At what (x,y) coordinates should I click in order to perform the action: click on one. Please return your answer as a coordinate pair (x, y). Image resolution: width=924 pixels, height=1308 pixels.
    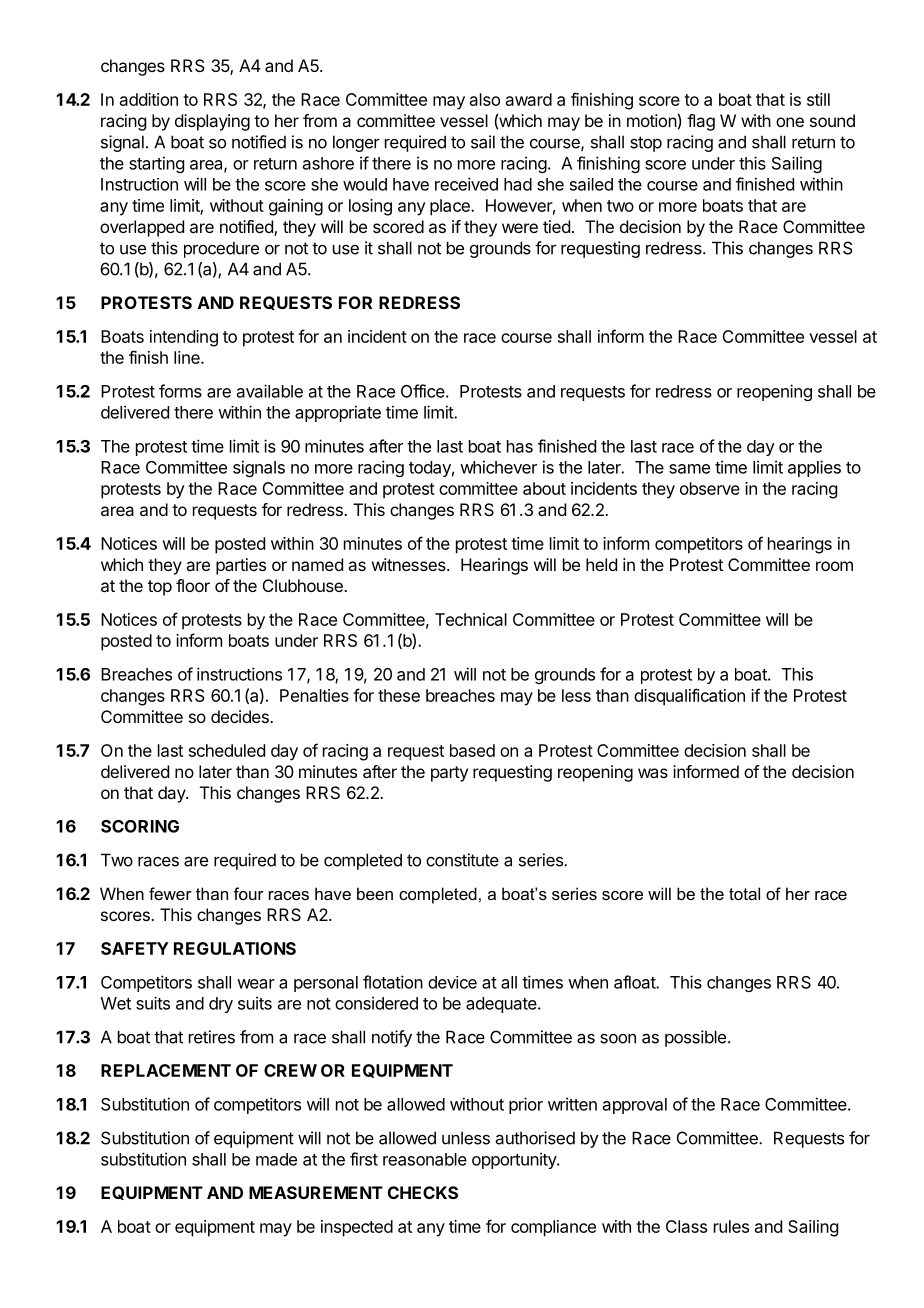
    Looking at the image, I should click on (790, 122).
